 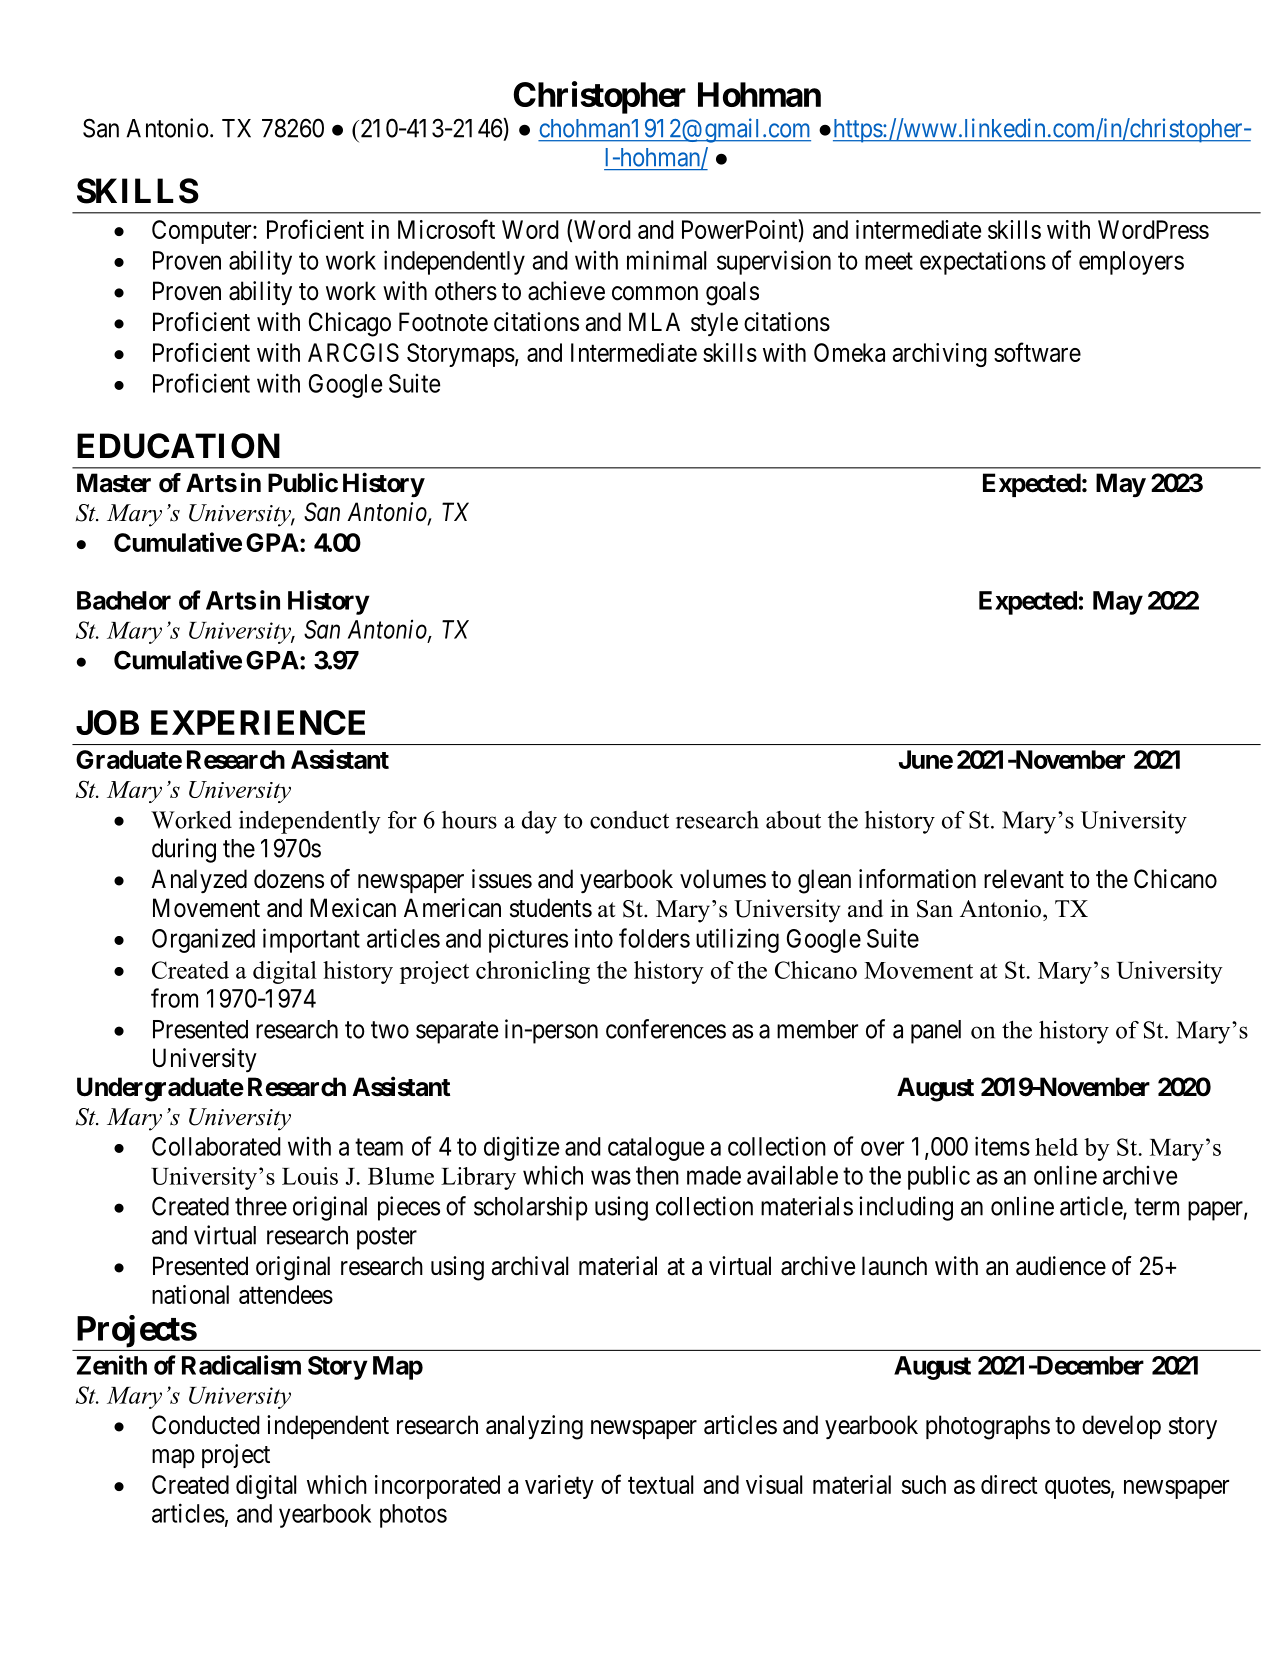 I want to click on panel, so click(x=936, y=1032).
